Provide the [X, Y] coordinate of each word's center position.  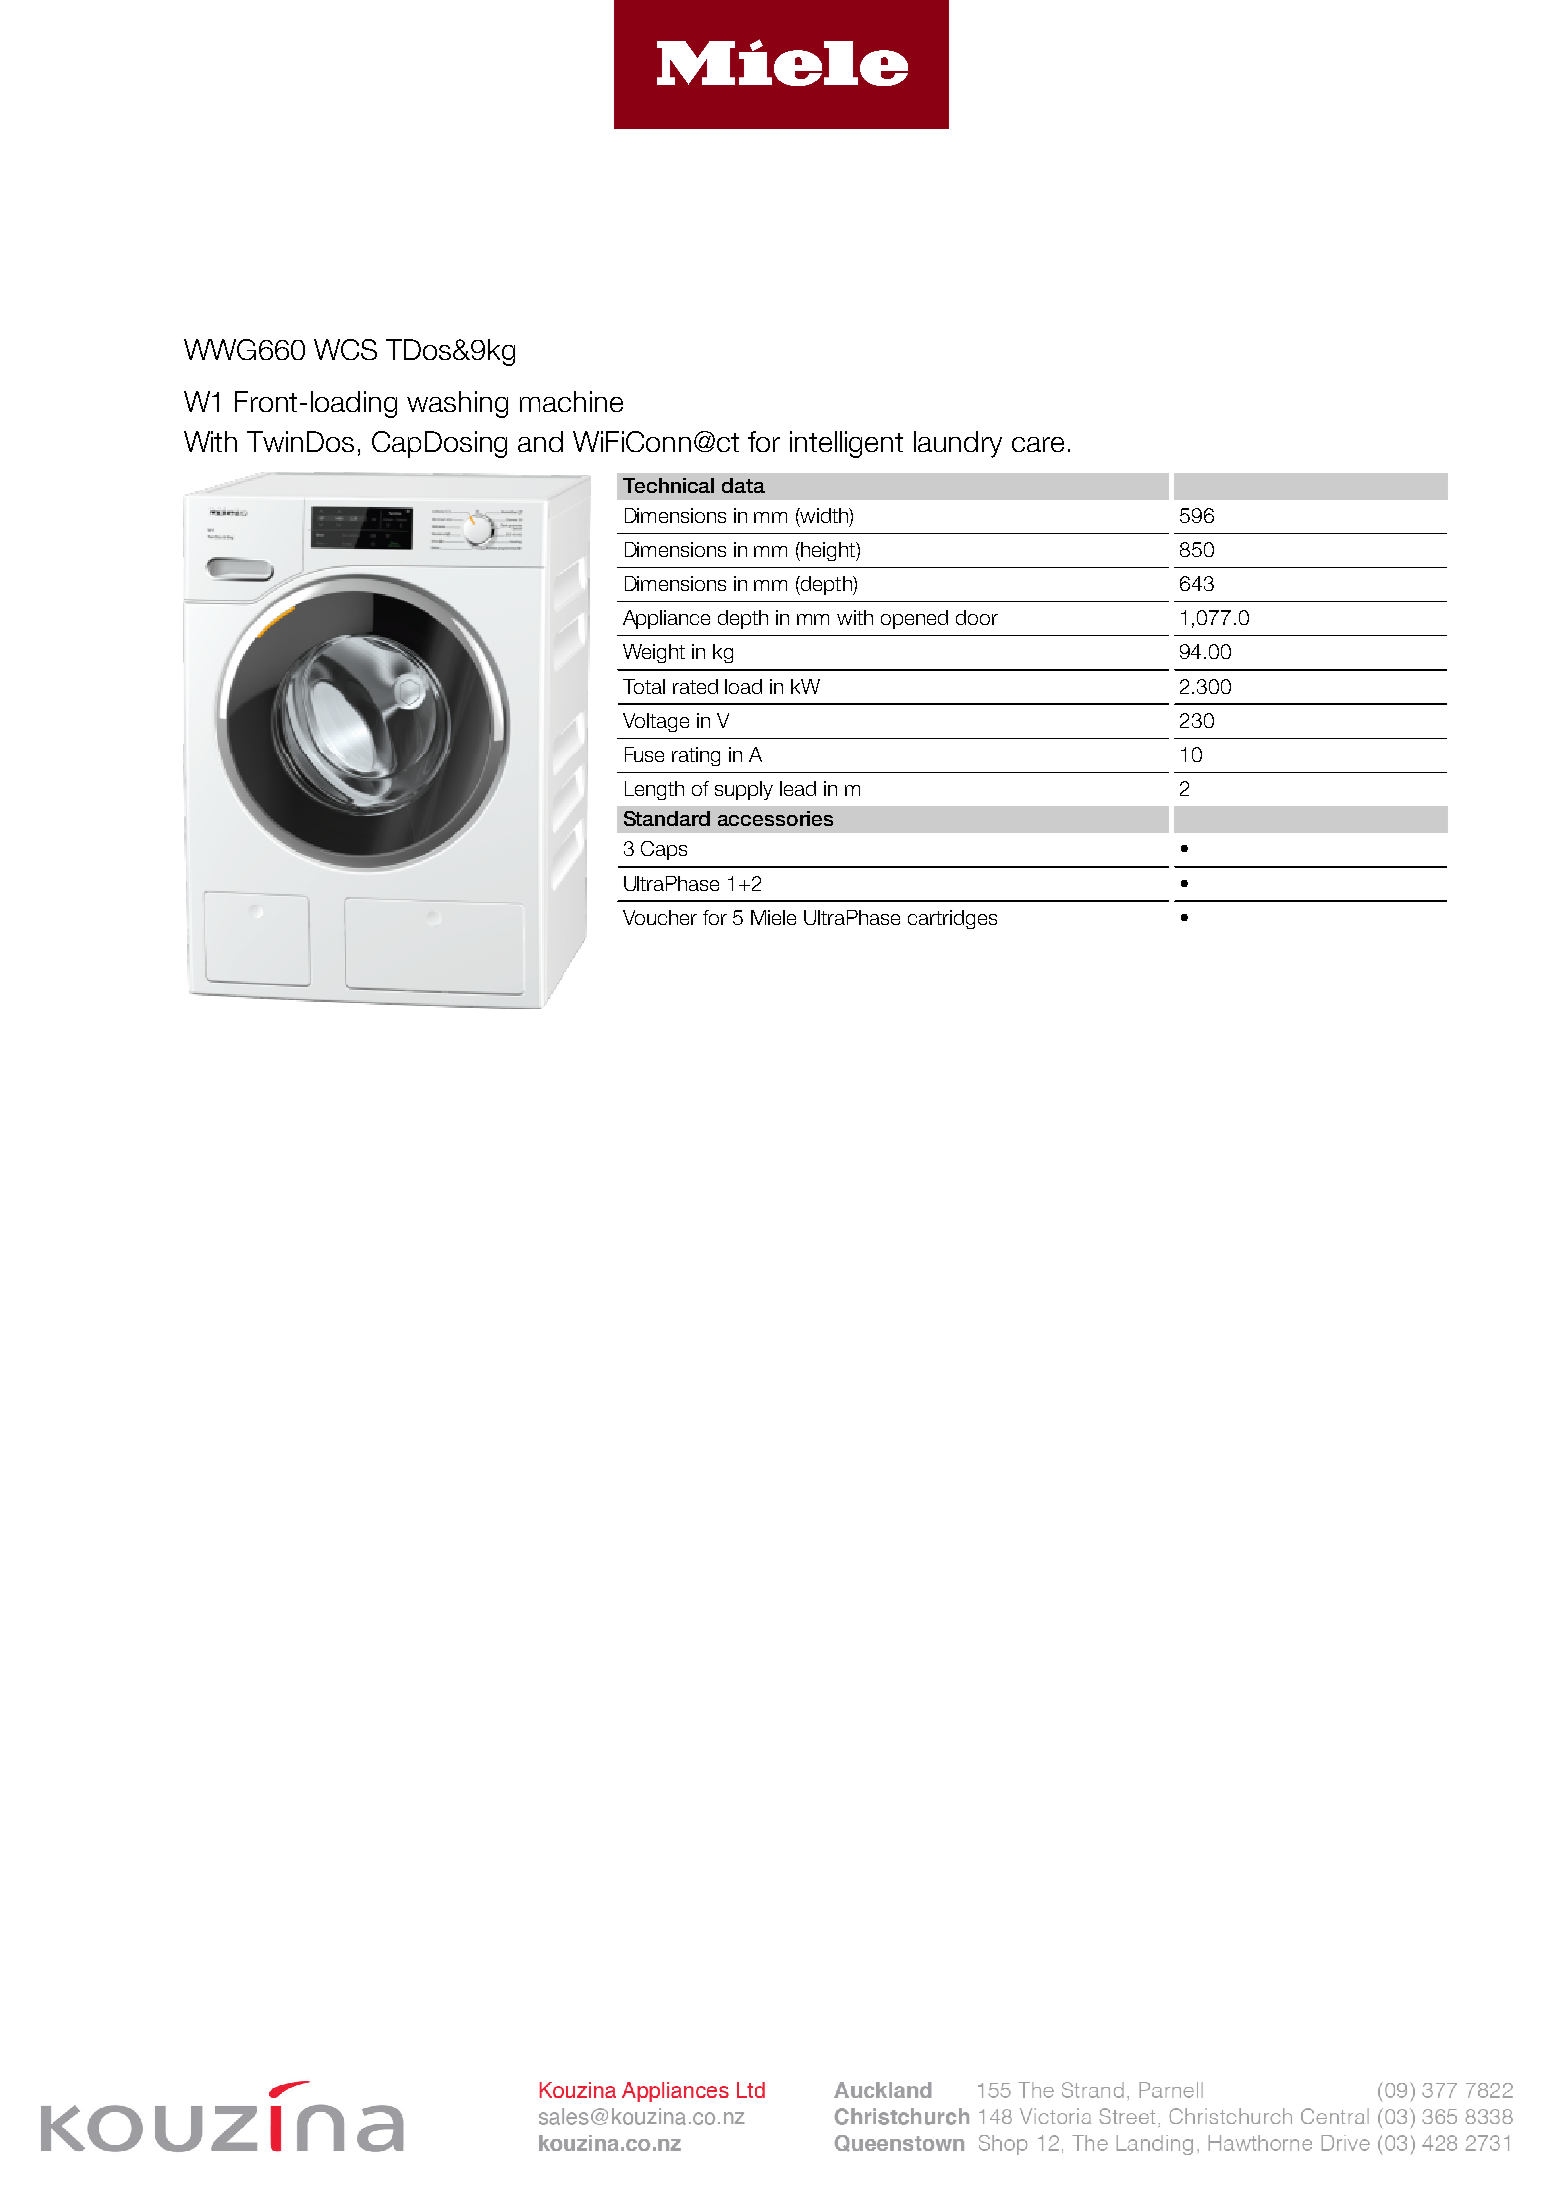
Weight [654, 653]
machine [571, 401]
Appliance [666, 619]
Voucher [660, 917]
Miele [773, 917]
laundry [958, 444]
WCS [345, 349]
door [977, 617]
